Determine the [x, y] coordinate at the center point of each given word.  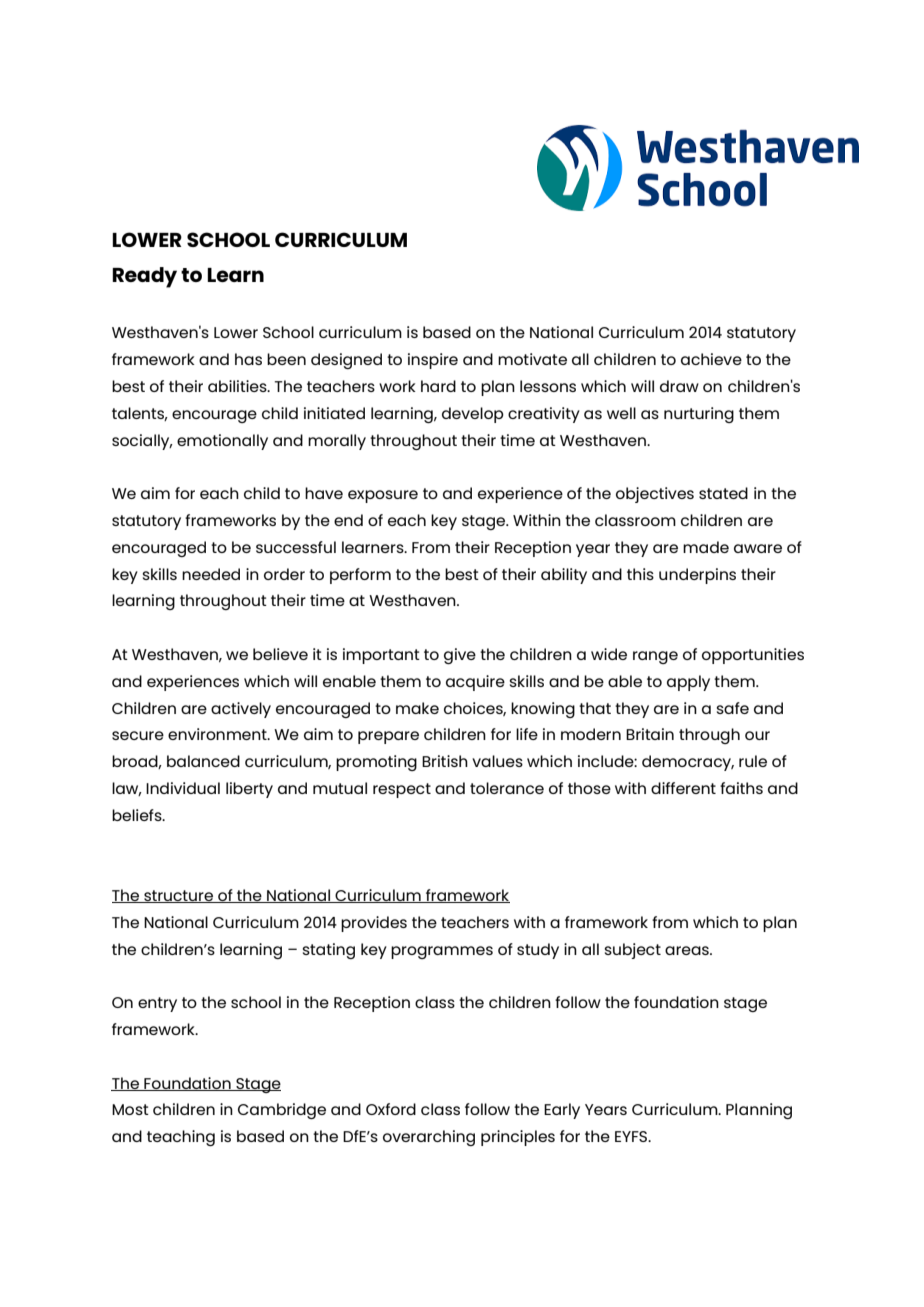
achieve [711, 359]
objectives [655, 495]
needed [211, 574]
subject [632, 951]
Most [130, 1109]
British [445, 761]
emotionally [222, 442]
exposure [383, 496]
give [460, 656]
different [683, 788]
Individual [183, 788]
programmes [442, 952]
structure [178, 896]
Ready [144, 277]
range [655, 657]
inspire [433, 361]
